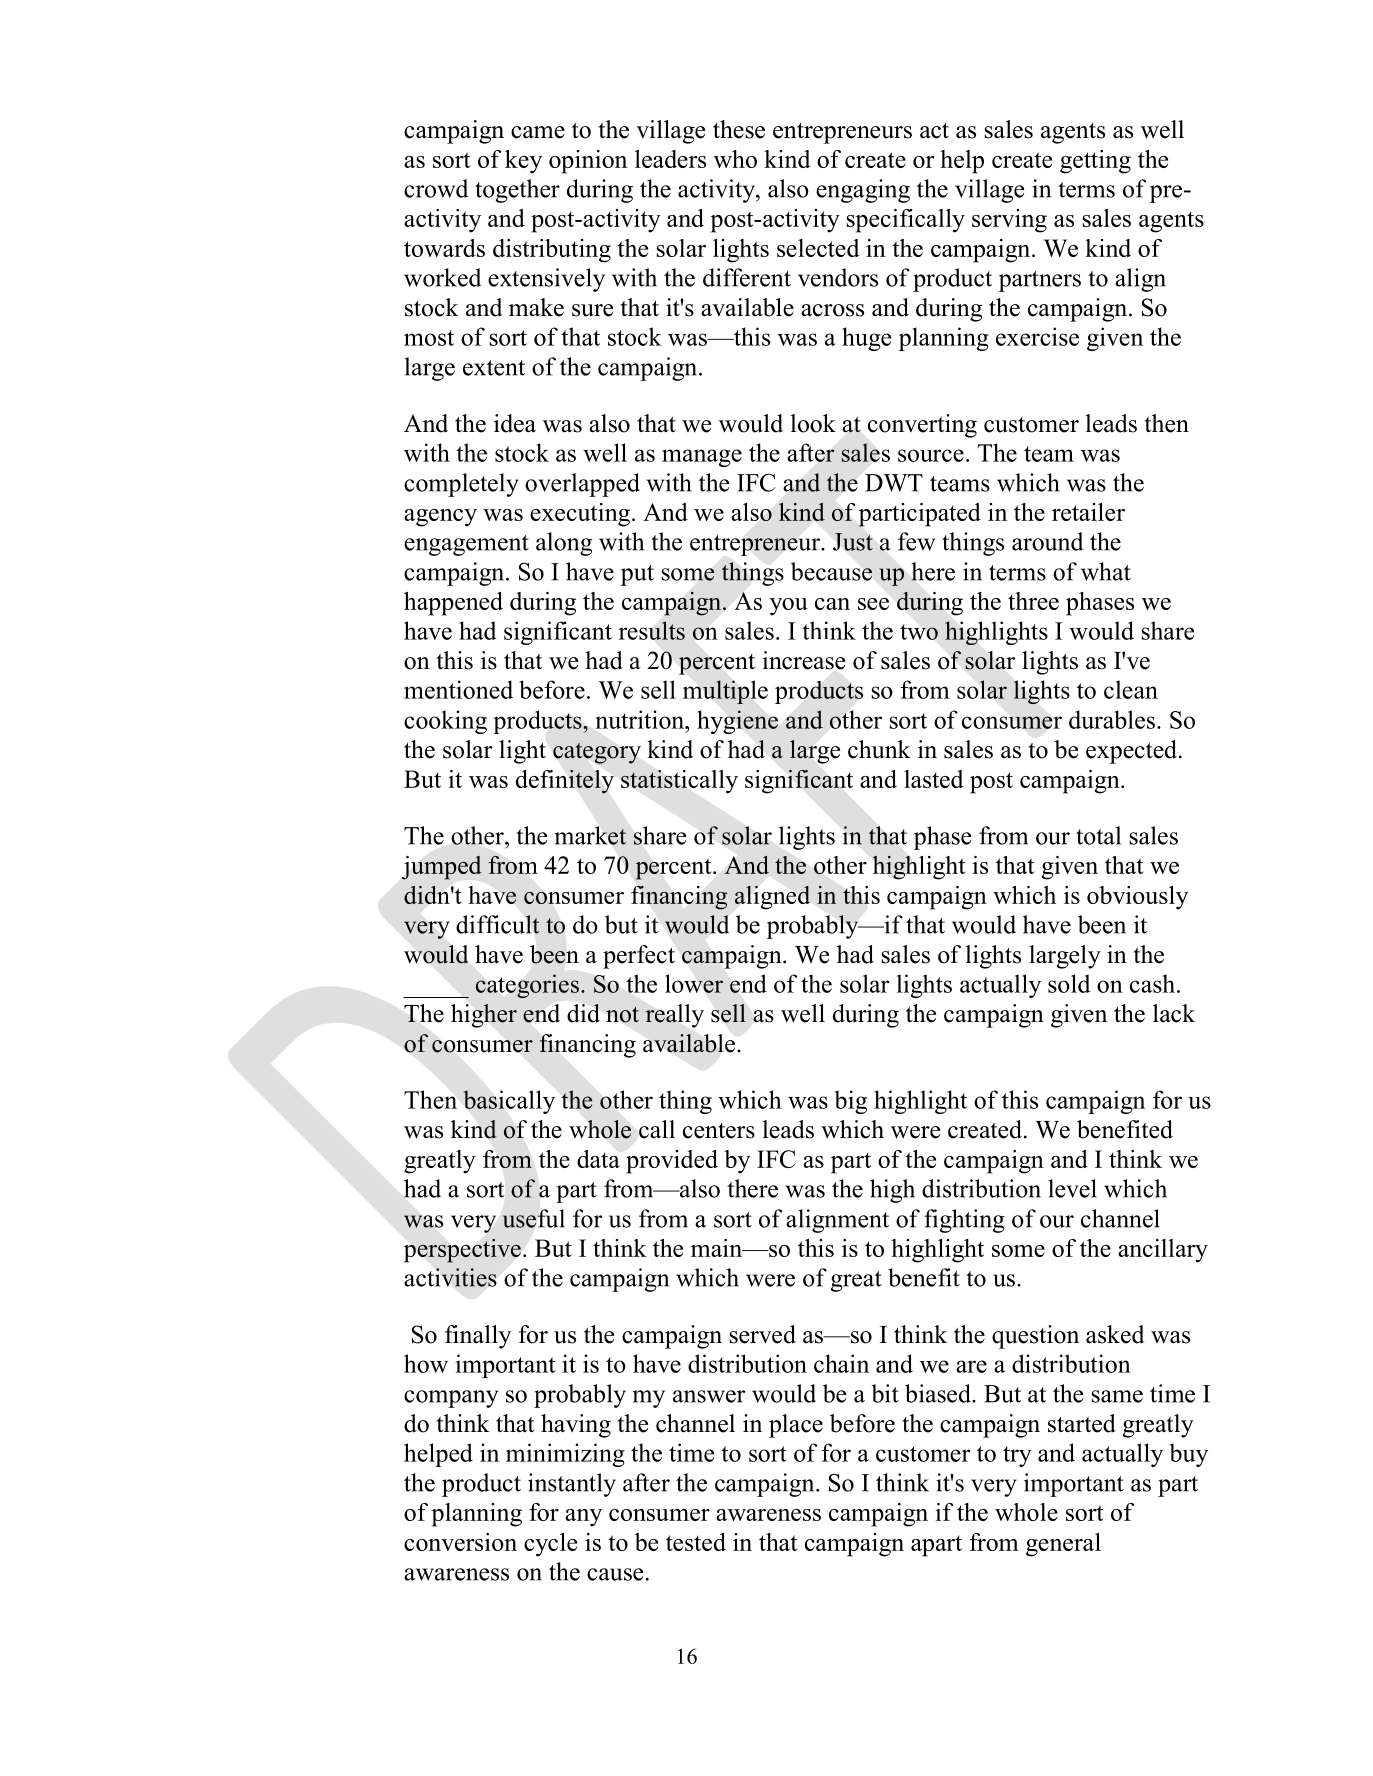  What do you see at coordinates (1095, 162) in the screenshot?
I see `getting` at bounding box center [1095, 162].
